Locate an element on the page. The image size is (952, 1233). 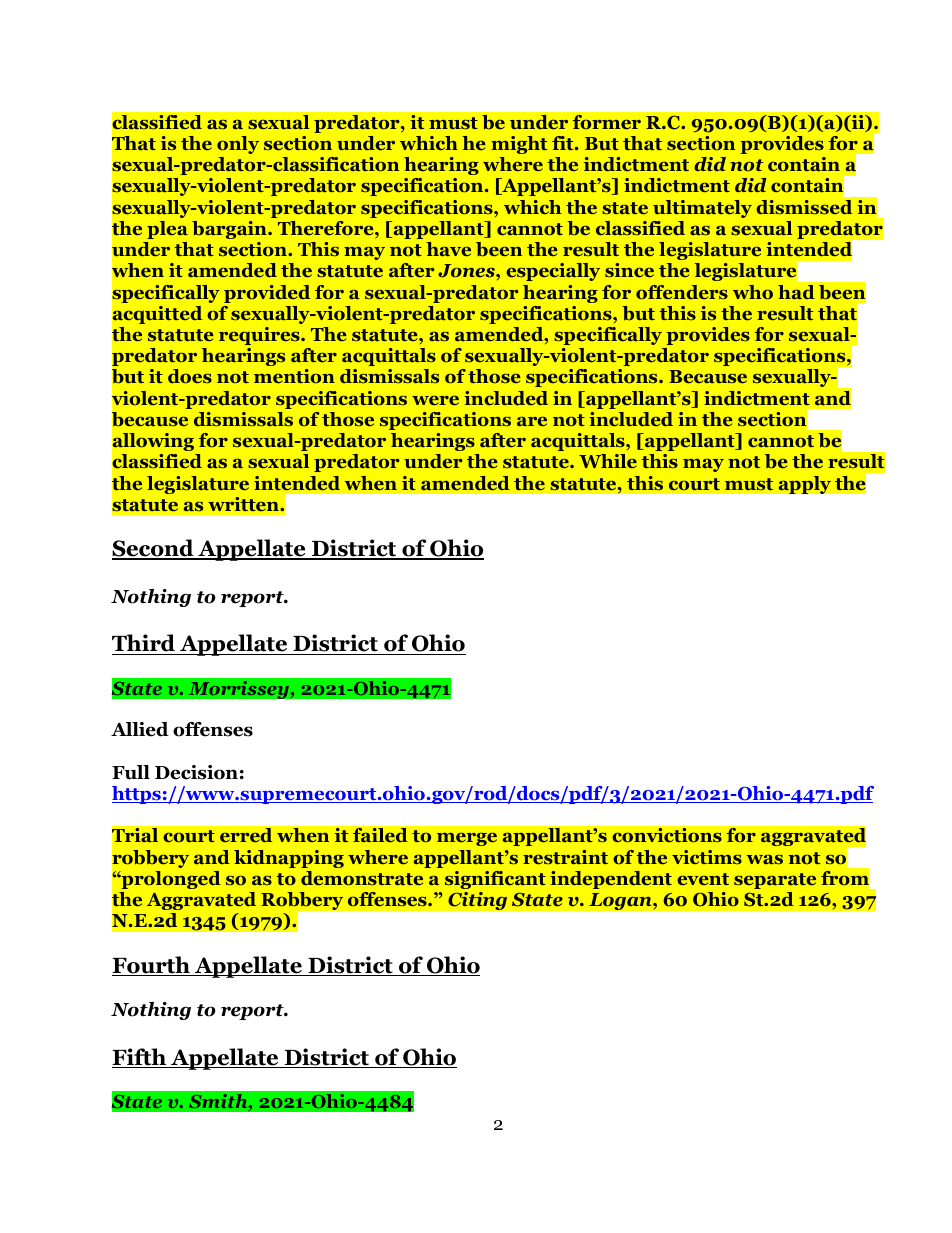
only is located at coordinates (238, 145).
